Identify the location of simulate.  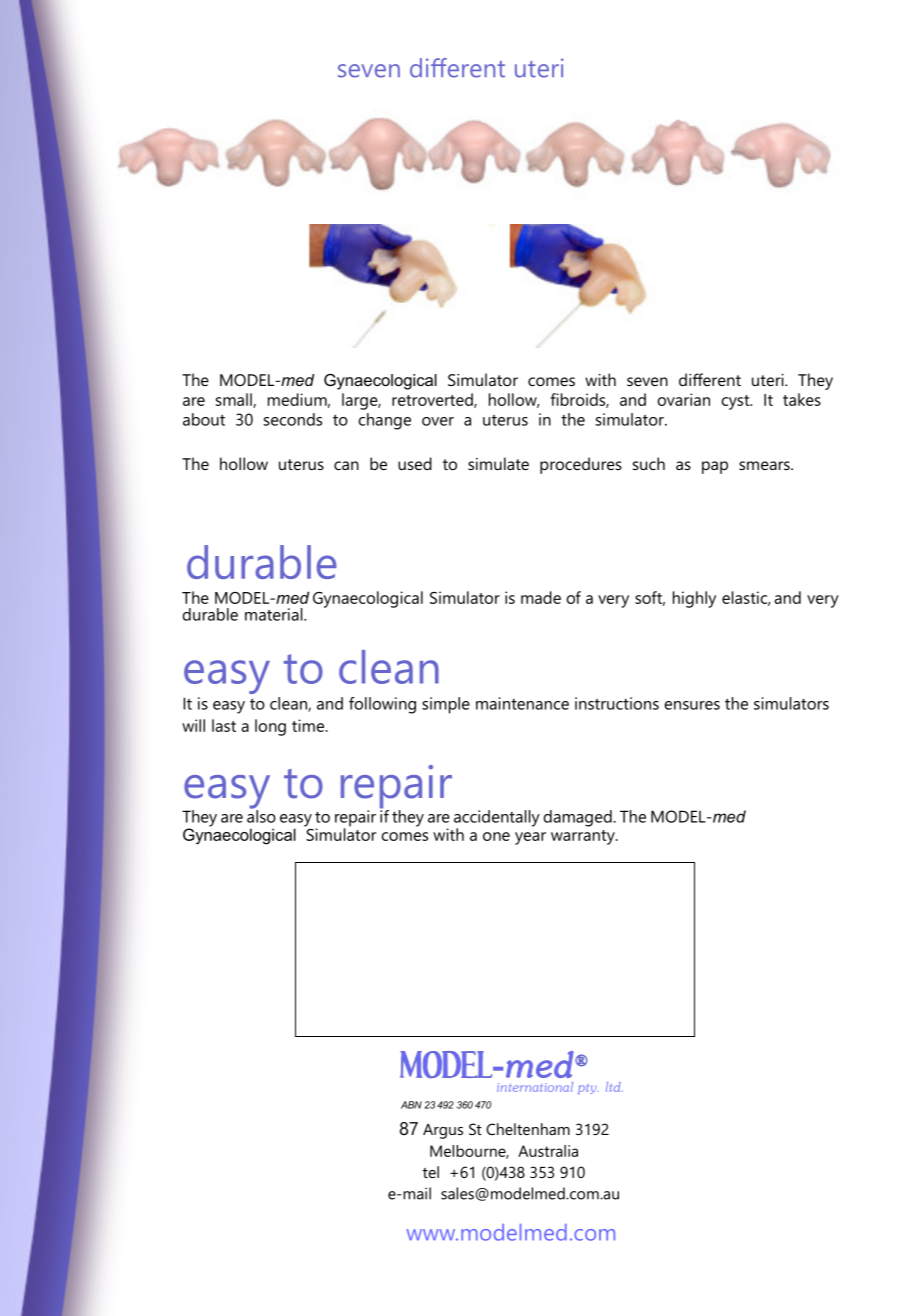
(498, 463).
